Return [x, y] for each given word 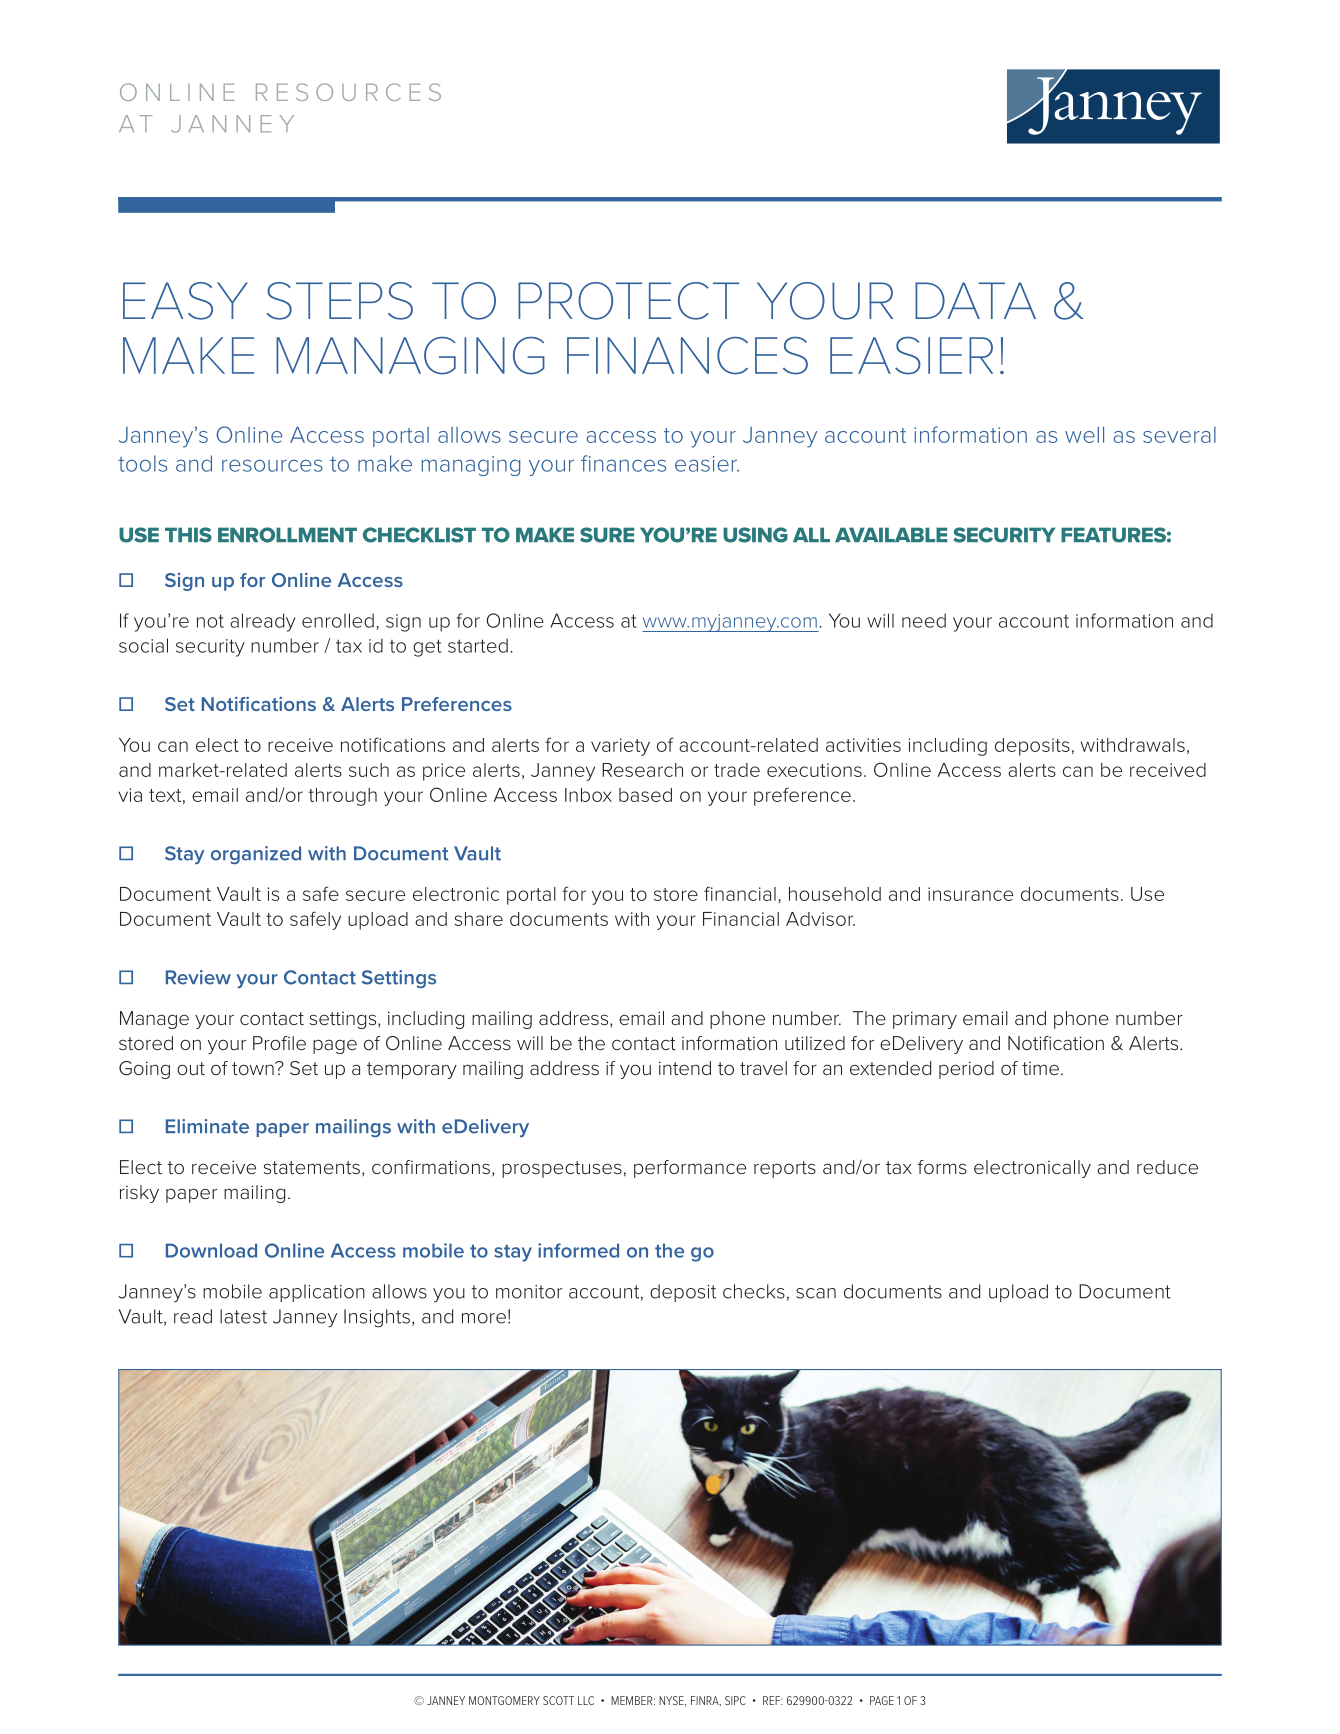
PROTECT [628, 301]
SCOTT [558, 1700]
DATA [975, 300]
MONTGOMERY [504, 1700]
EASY [185, 301]
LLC [586, 1700]
